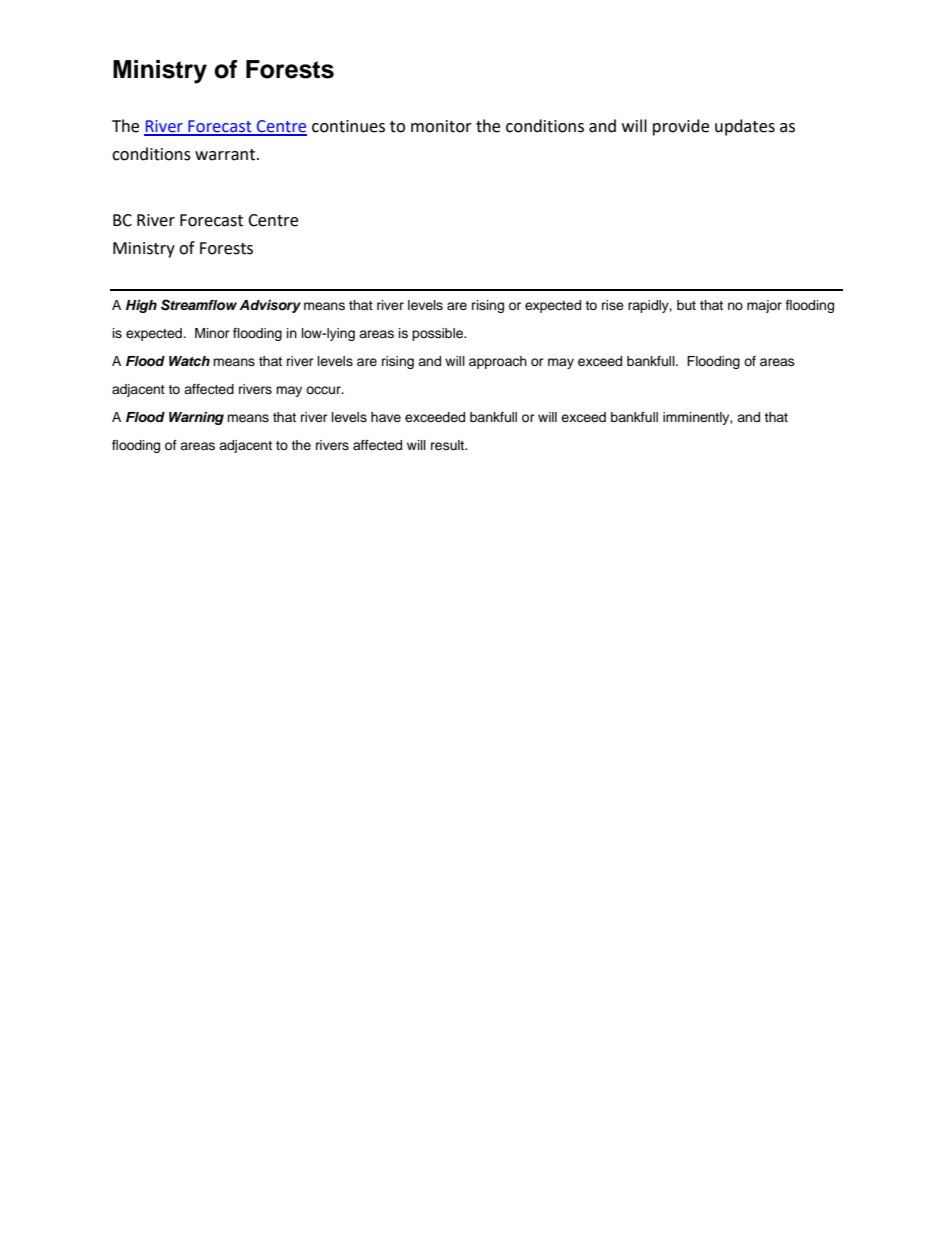 The height and width of the screenshot is (1233, 952). I want to click on Warning, so click(196, 418).
